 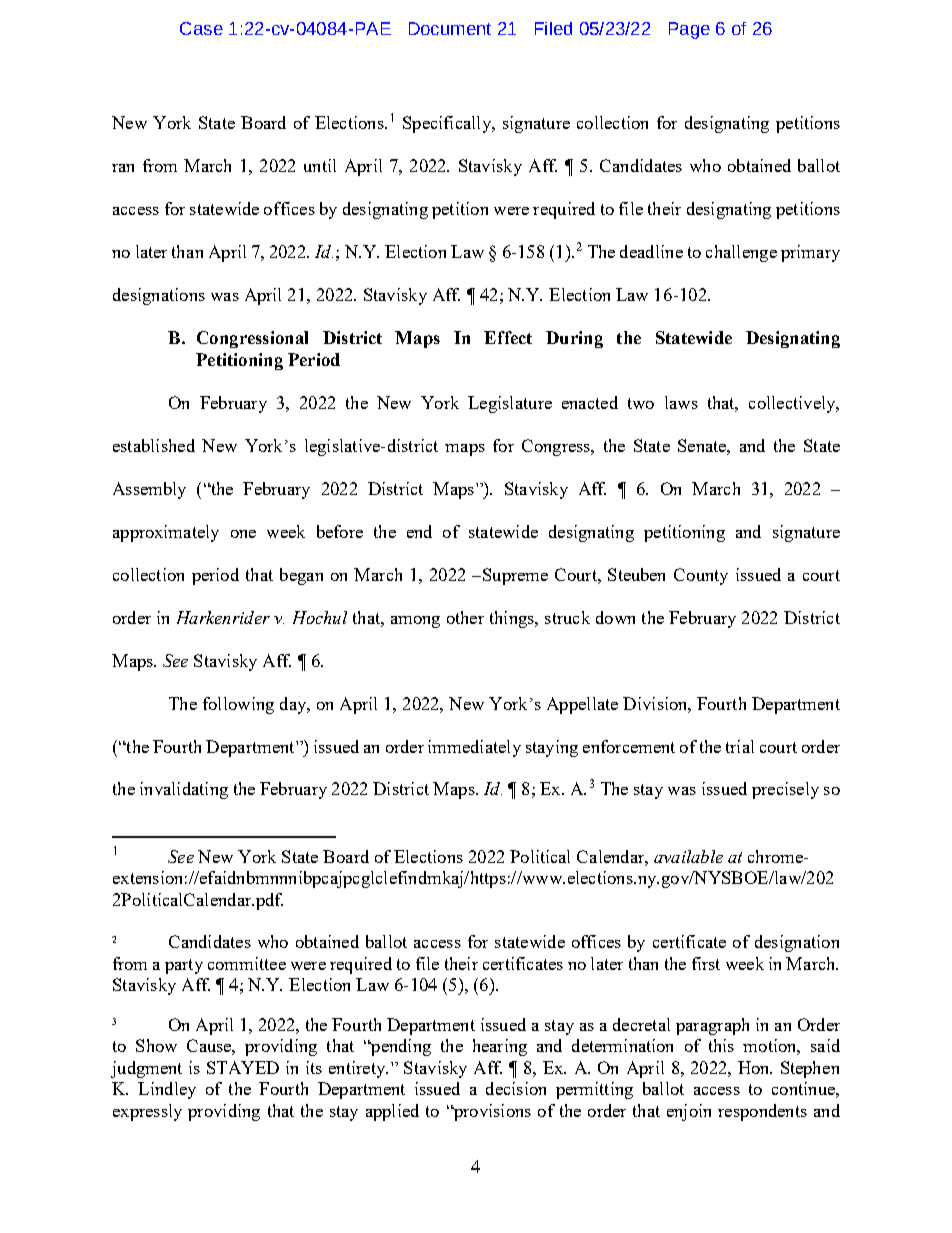 I want to click on Document, so click(x=450, y=28).
